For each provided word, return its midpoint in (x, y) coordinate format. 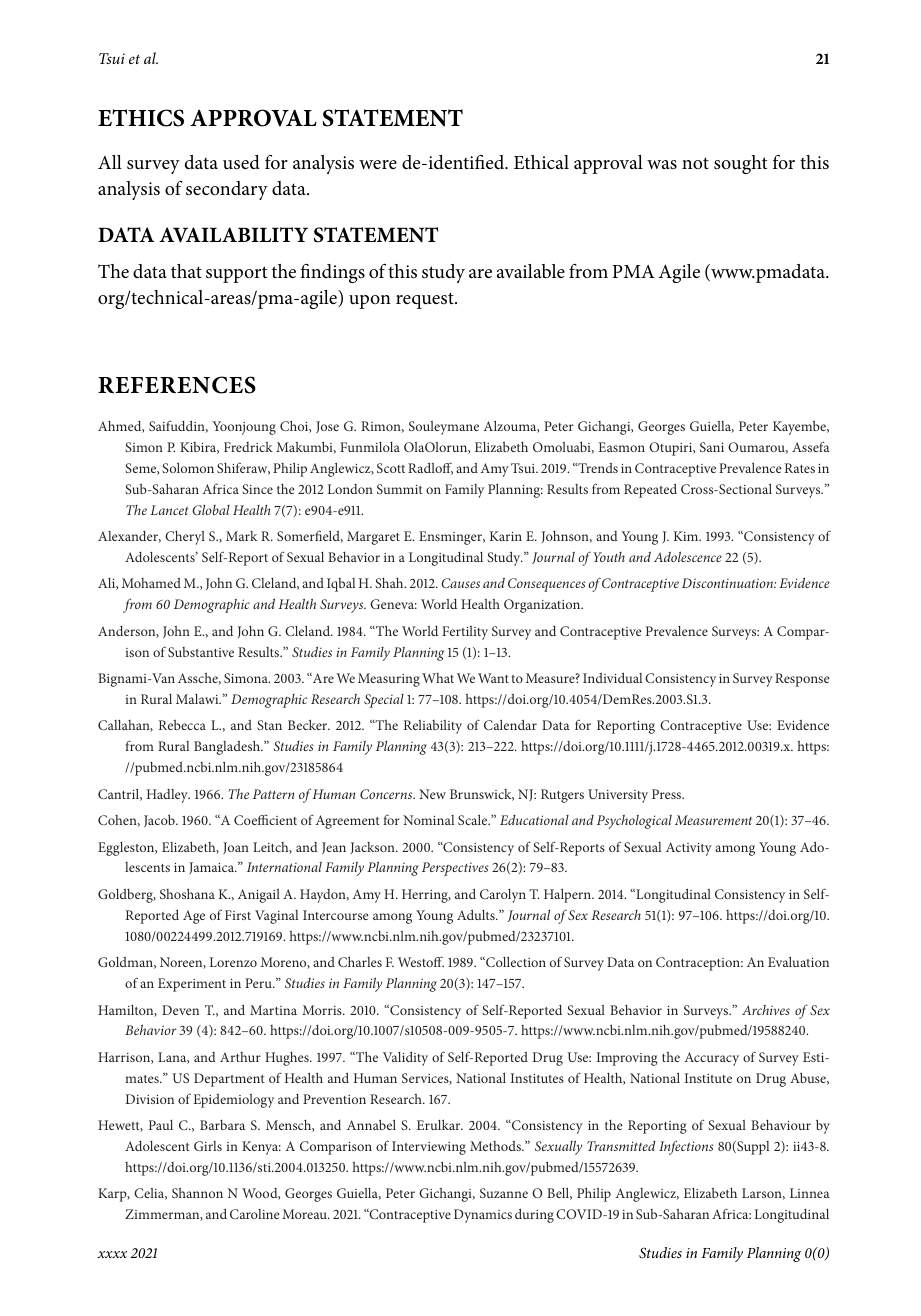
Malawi (198, 699)
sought (740, 164)
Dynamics (483, 1216)
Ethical (541, 162)
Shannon (197, 1193)
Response (802, 680)
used (241, 162)
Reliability (433, 727)
